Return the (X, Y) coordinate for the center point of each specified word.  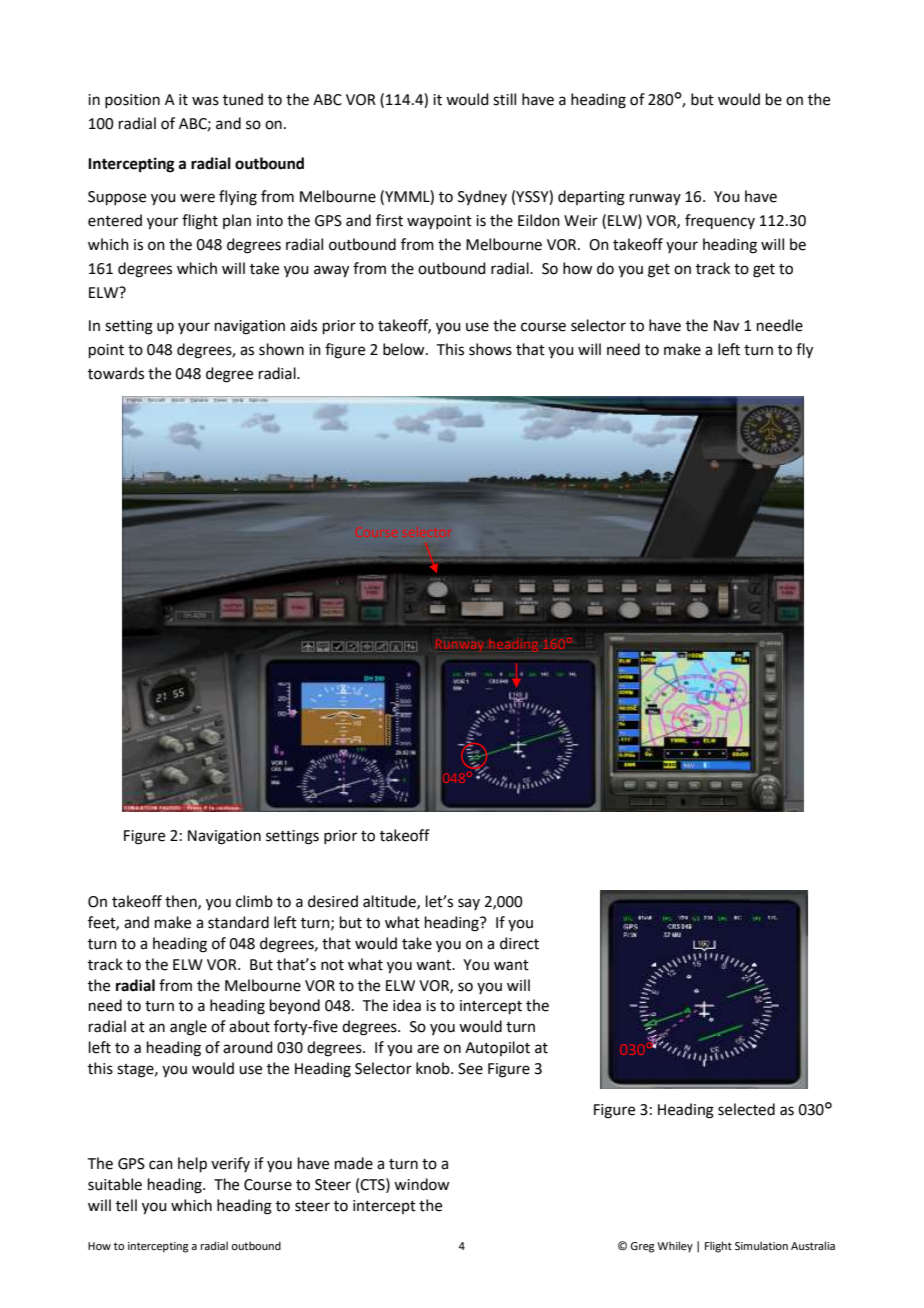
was (205, 101)
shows (490, 349)
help (192, 1164)
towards (116, 373)
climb (254, 901)
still (504, 99)
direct (519, 943)
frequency (720, 221)
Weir (581, 221)
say (469, 904)
